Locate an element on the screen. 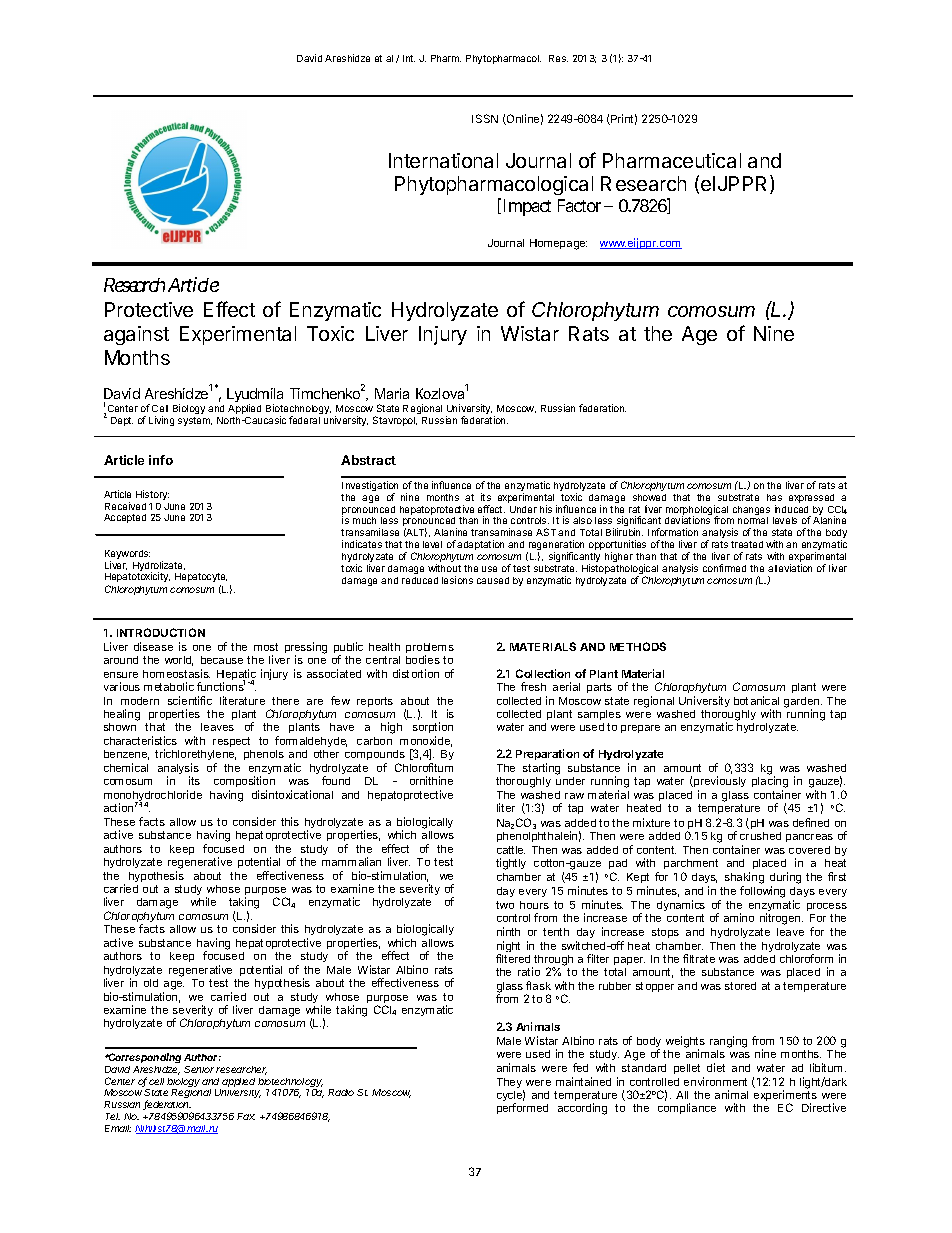 The width and height of the screenshot is (952, 1233). Factor is located at coordinates (579, 205).
